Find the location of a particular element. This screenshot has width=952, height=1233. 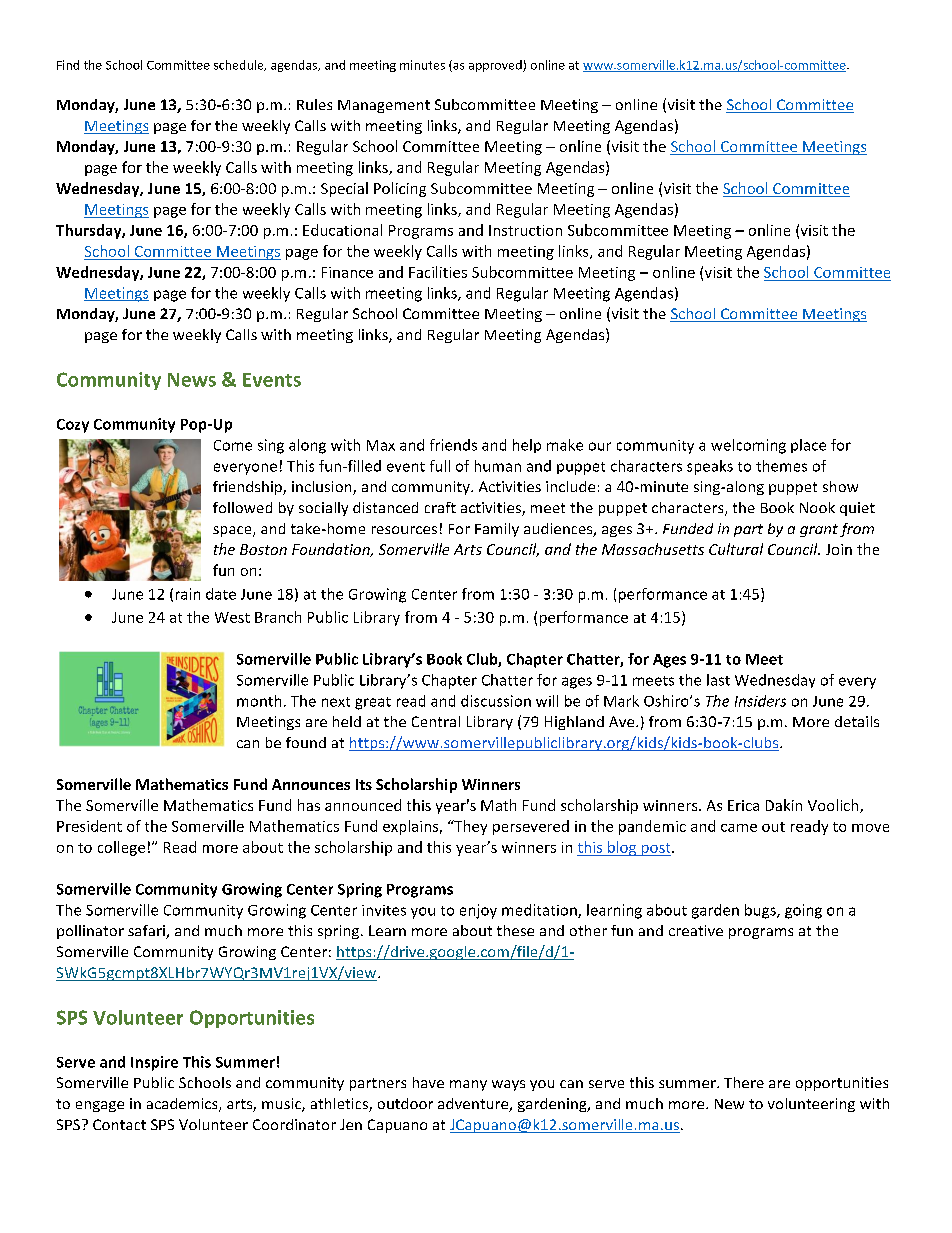

approved is located at coordinates (496, 66).
